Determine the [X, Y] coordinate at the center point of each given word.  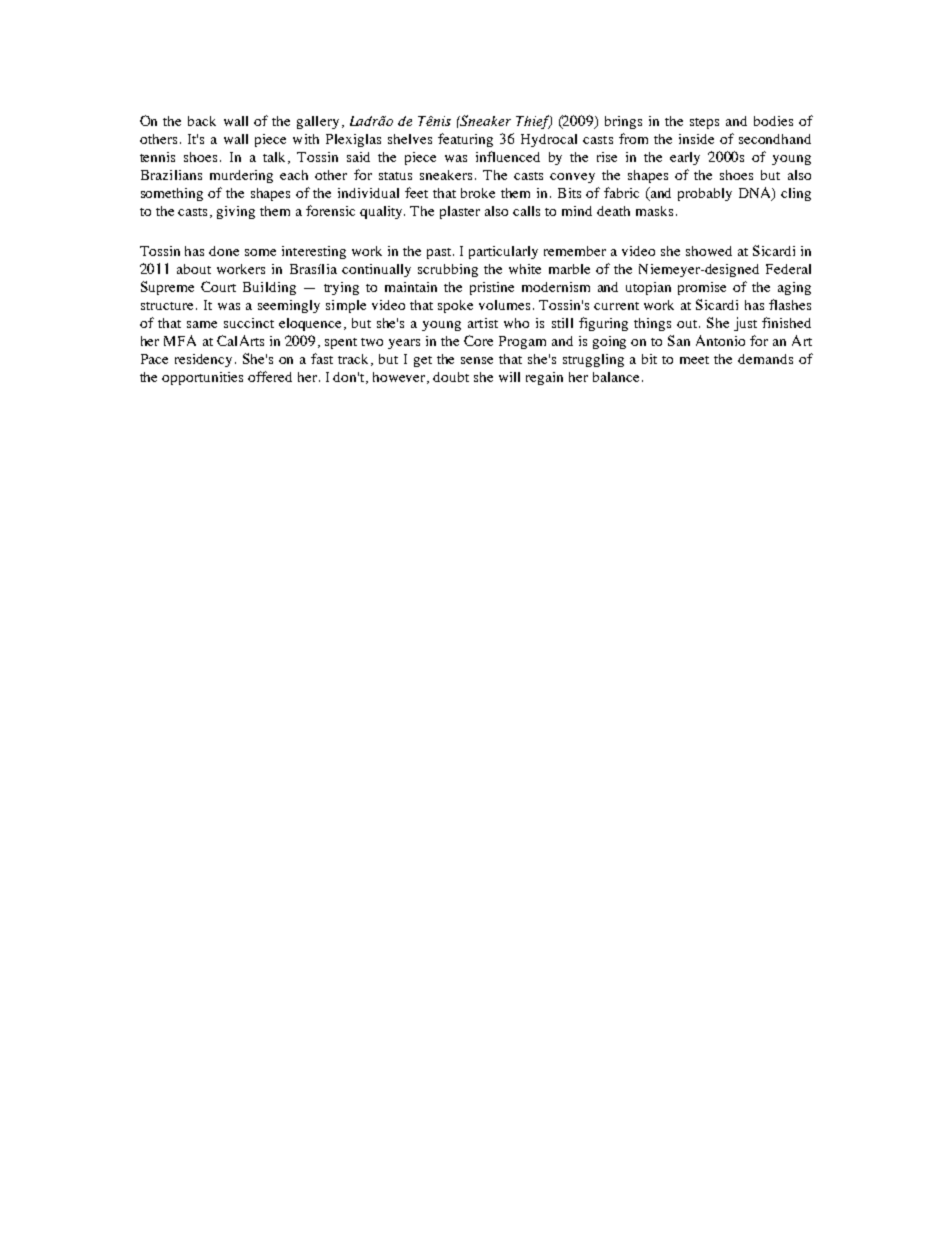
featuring [465, 140]
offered [270, 376]
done [224, 251]
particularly [503, 252]
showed [709, 251]
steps [704, 123]
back [202, 121]
